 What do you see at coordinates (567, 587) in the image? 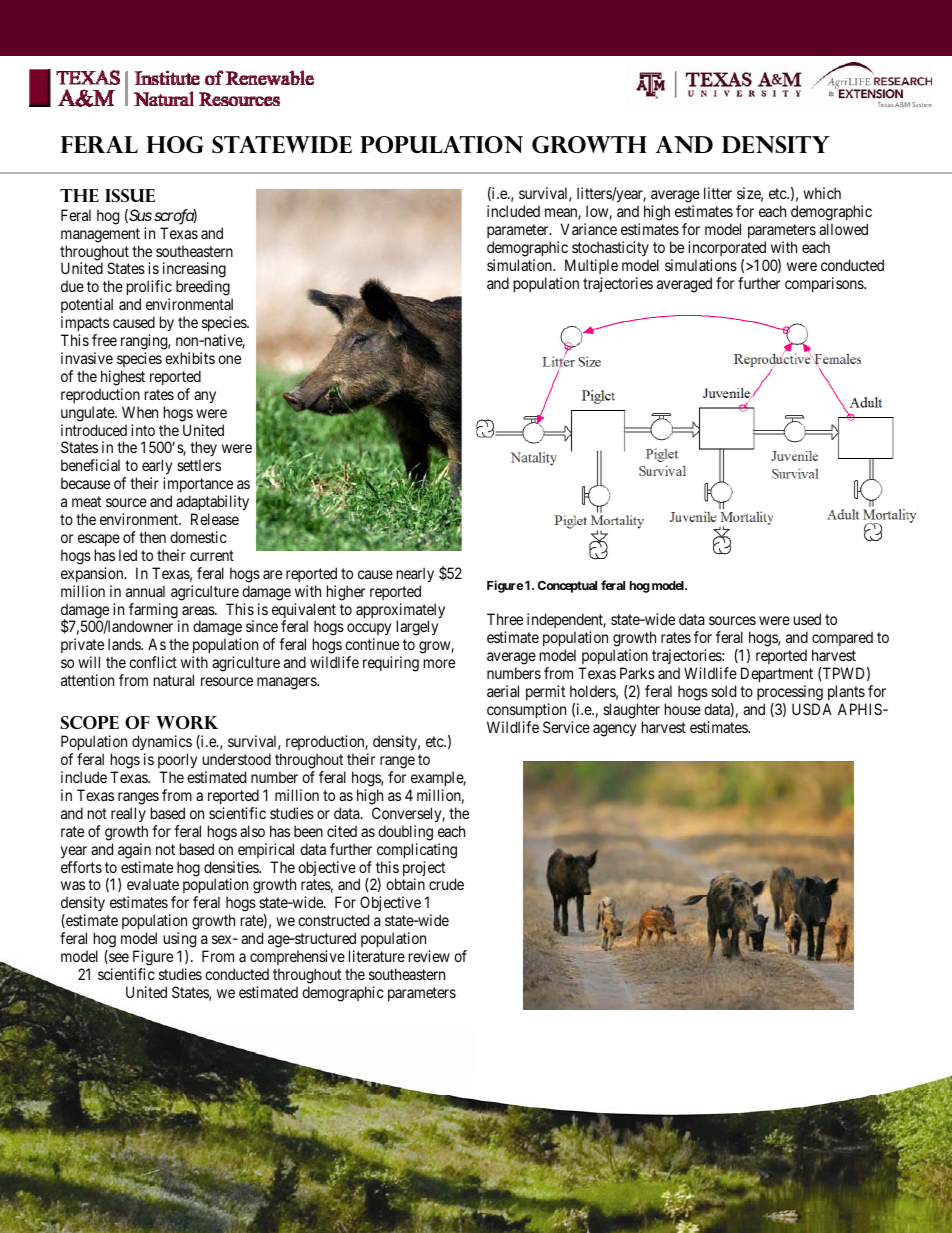
I see `Conceptual` at bounding box center [567, 587].
